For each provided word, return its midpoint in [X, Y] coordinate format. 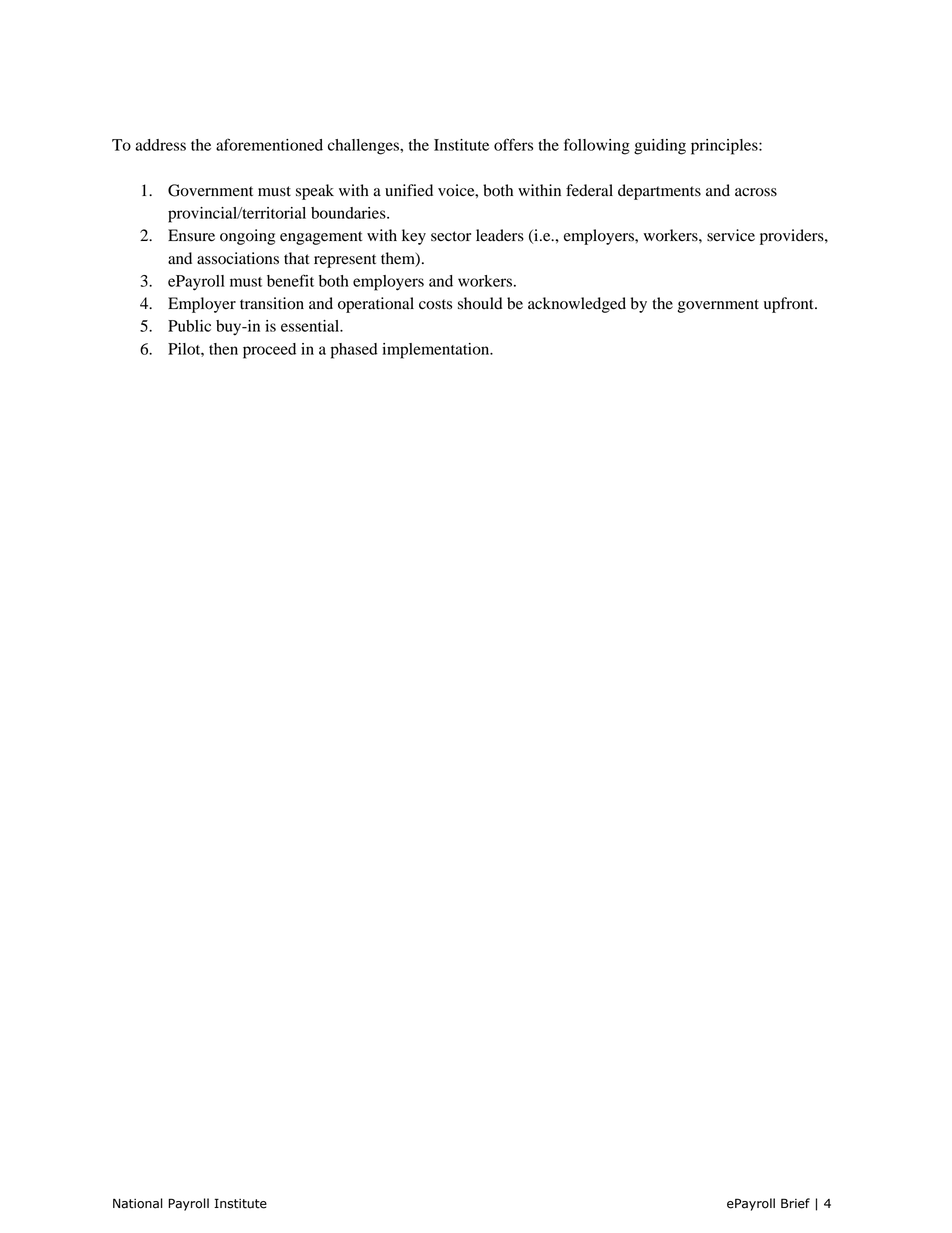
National [138, 1203]
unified [409, 190]
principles [725, 147]
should [480, 303]
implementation [437, 351]
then [223, 349]
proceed [269, 351]
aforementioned [269, 144]
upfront [790, 305]
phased [354, 351]
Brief [795, 1203]
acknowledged [577, 305]
